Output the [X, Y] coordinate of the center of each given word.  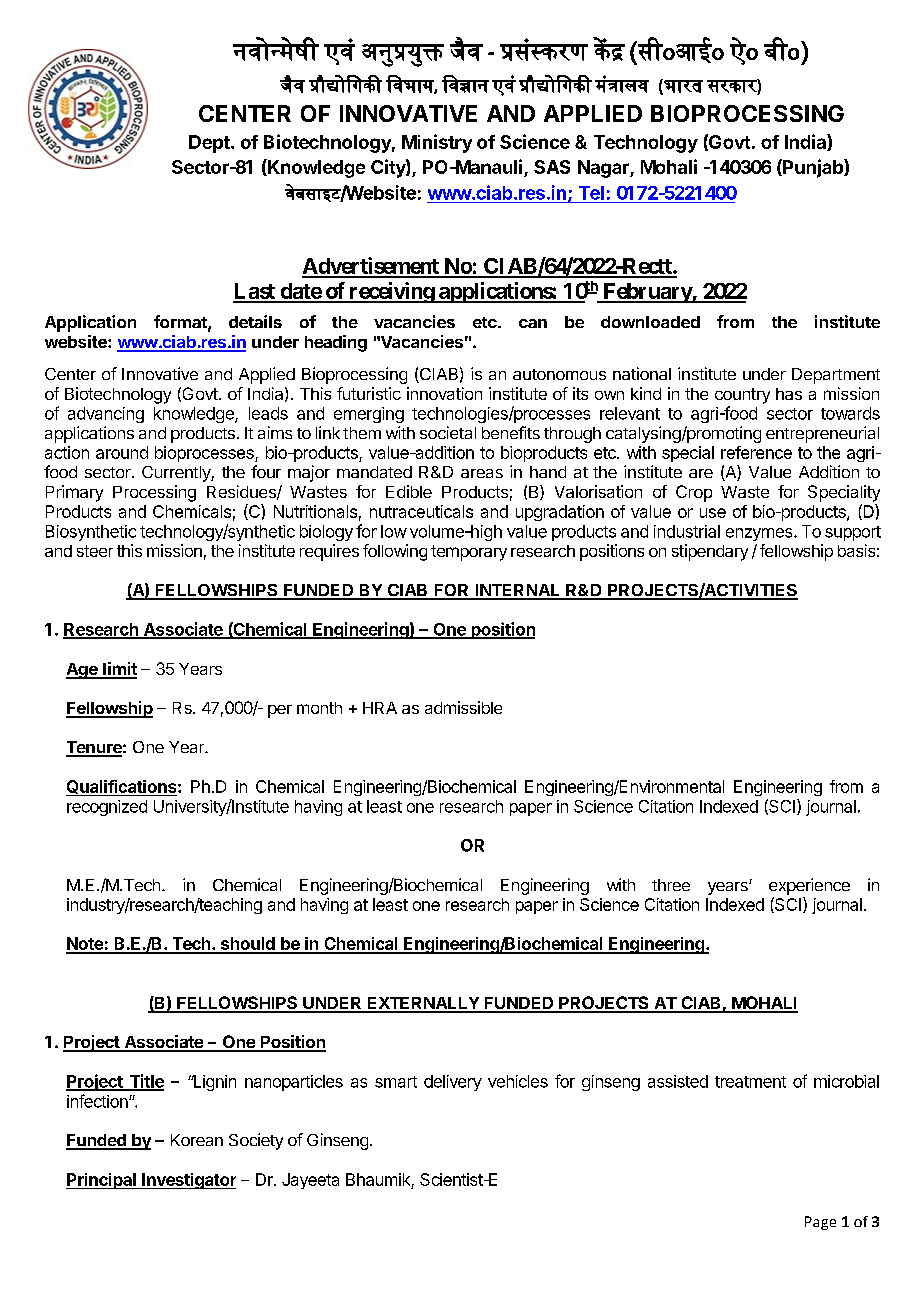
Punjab [813, 168]
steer [95, 551]
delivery [453, 1083]
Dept [210, 144]
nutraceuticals [421, 511]
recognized [107, 808]
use [713, 513]
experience [809, 886]
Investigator [188, 1181]
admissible [463, 707]
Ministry [437, 143]
